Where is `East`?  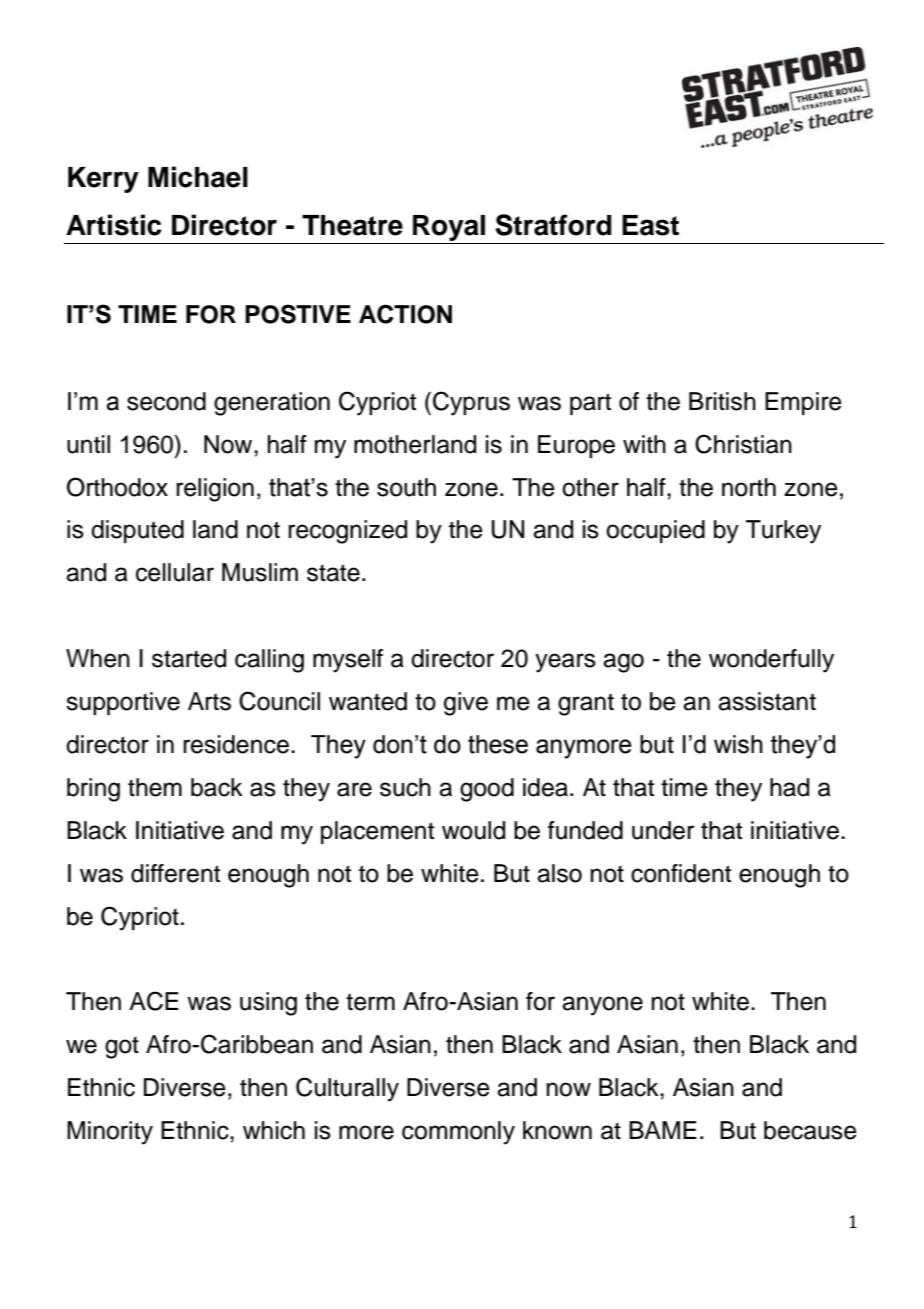 East is located at coordinates (650, 225).
